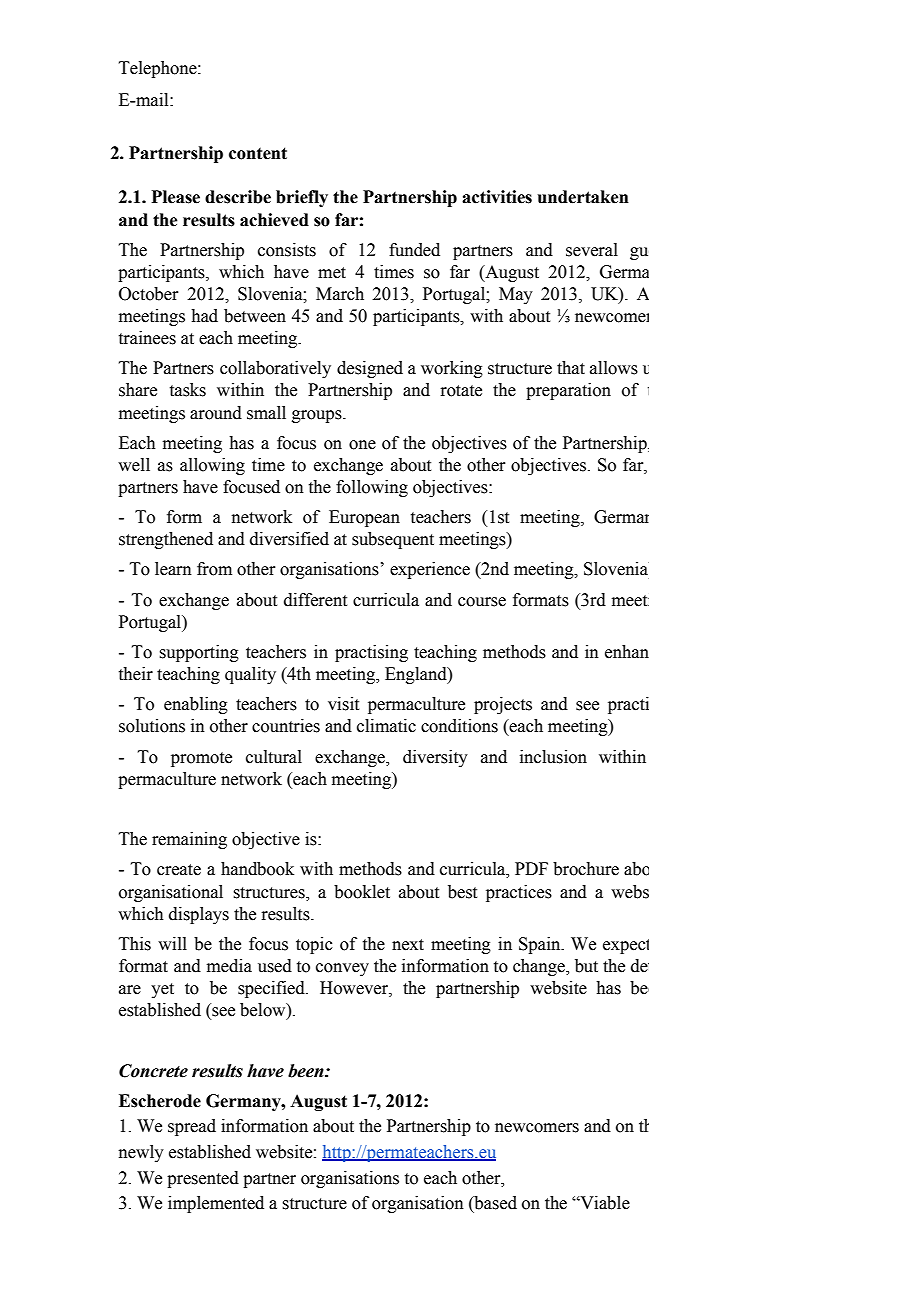 This screenshot has height=1307, width=924. What do you see at coordinates (553, 757) in the screenshot?
I see `inclusion` at bounding box center [553, 757].
